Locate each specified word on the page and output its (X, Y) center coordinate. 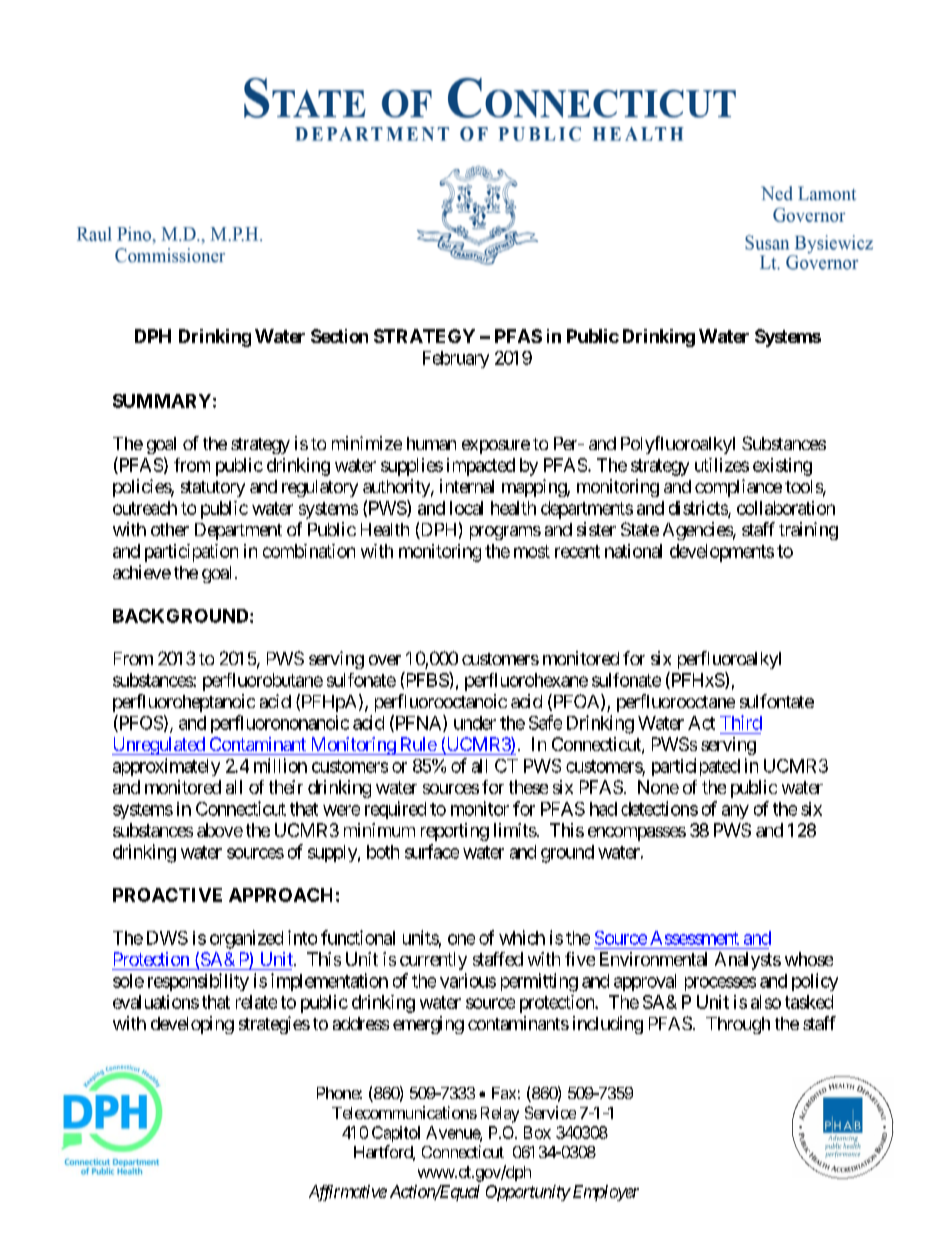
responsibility (198, 982)
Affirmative (348, 1193)
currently (433, 961)
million (280, 765)
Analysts (748, 961)
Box (537, 1132)
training (808, 531)
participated (696, 767)
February (456, 359)
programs (505, 533)
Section (339, 336)
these (528, 787)
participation (191, 553)
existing (782, 467)
